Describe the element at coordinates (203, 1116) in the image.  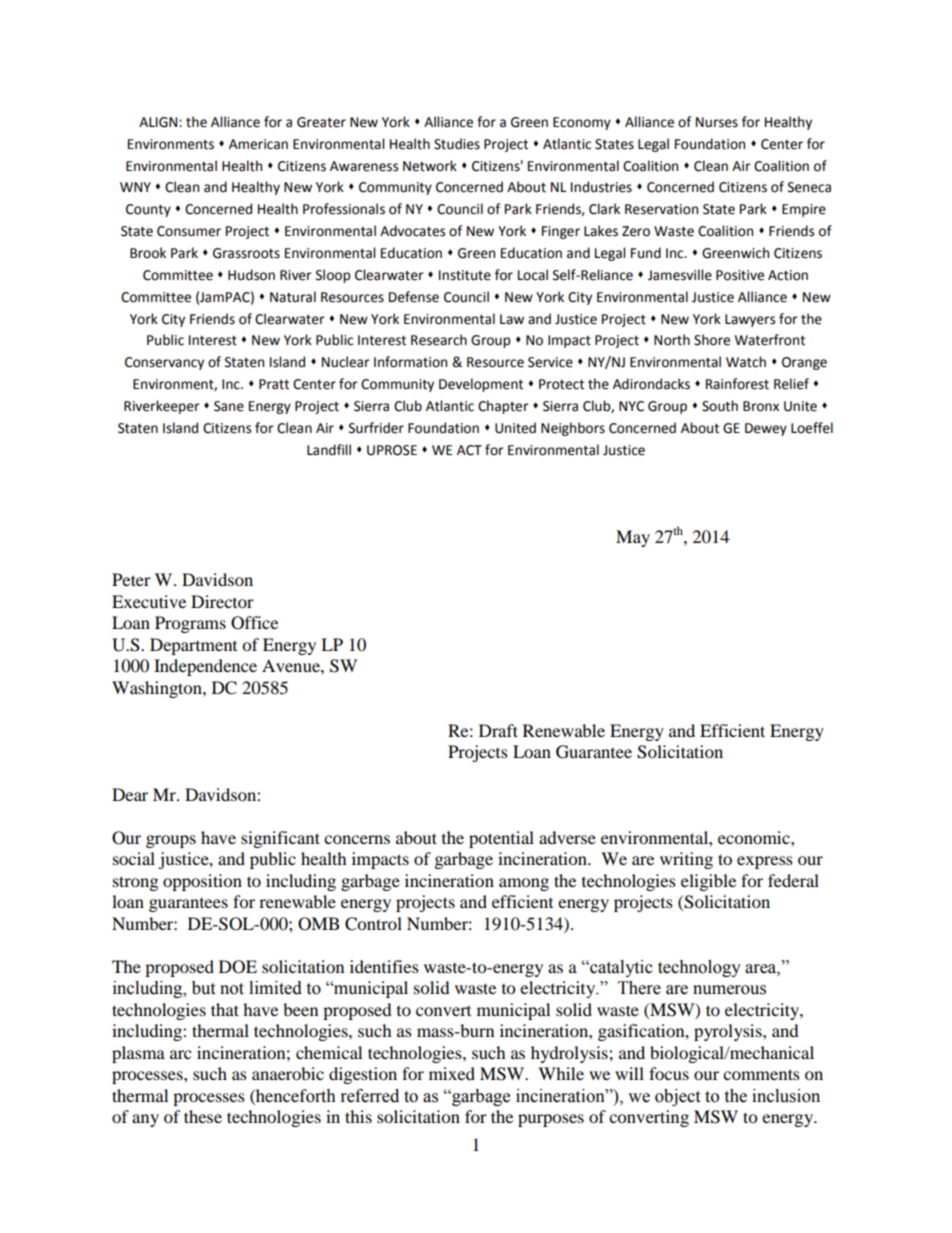
I see `these` at that location.
